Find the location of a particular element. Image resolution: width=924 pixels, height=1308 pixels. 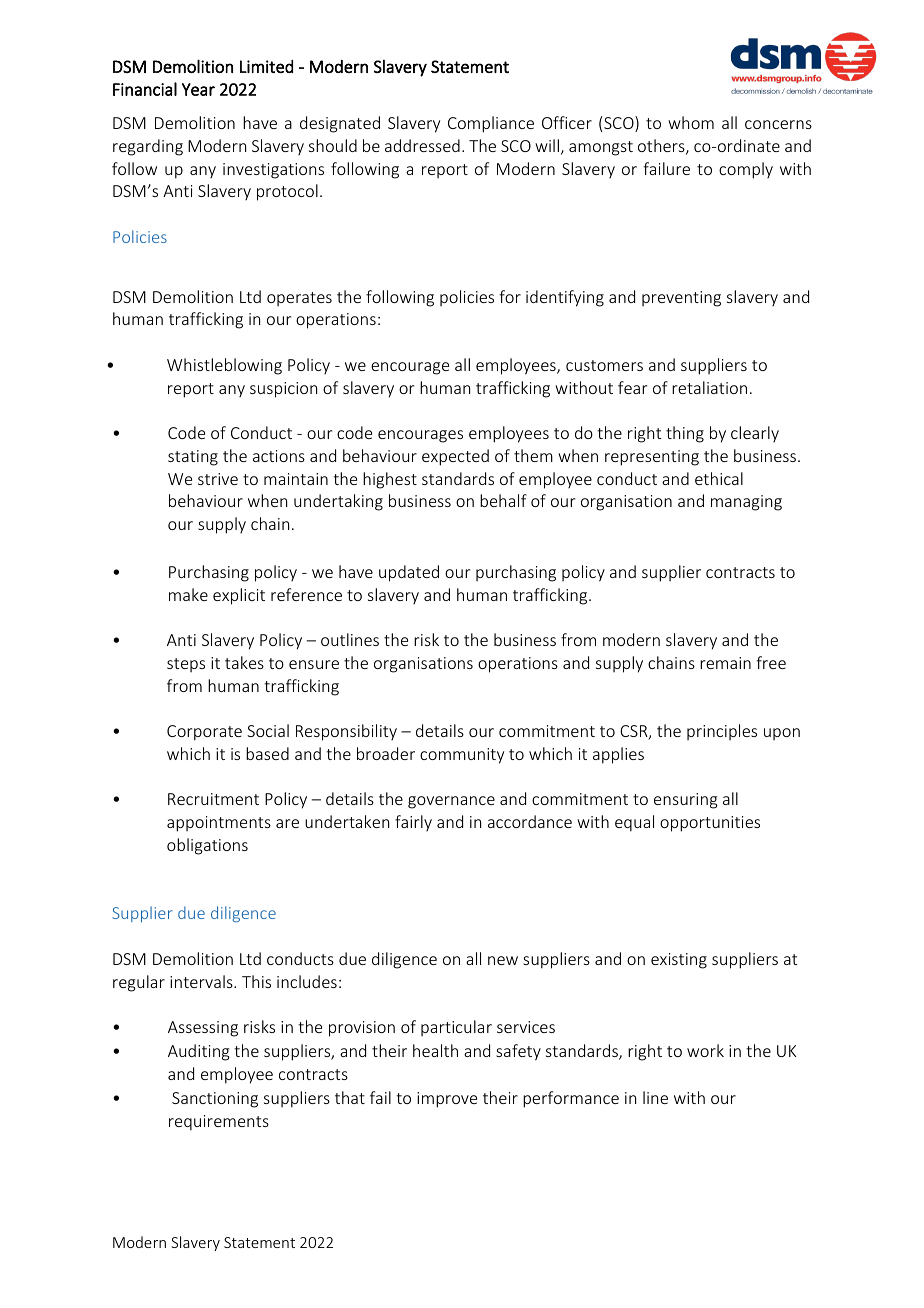

Compliance is located at coordinates (491, 124).
